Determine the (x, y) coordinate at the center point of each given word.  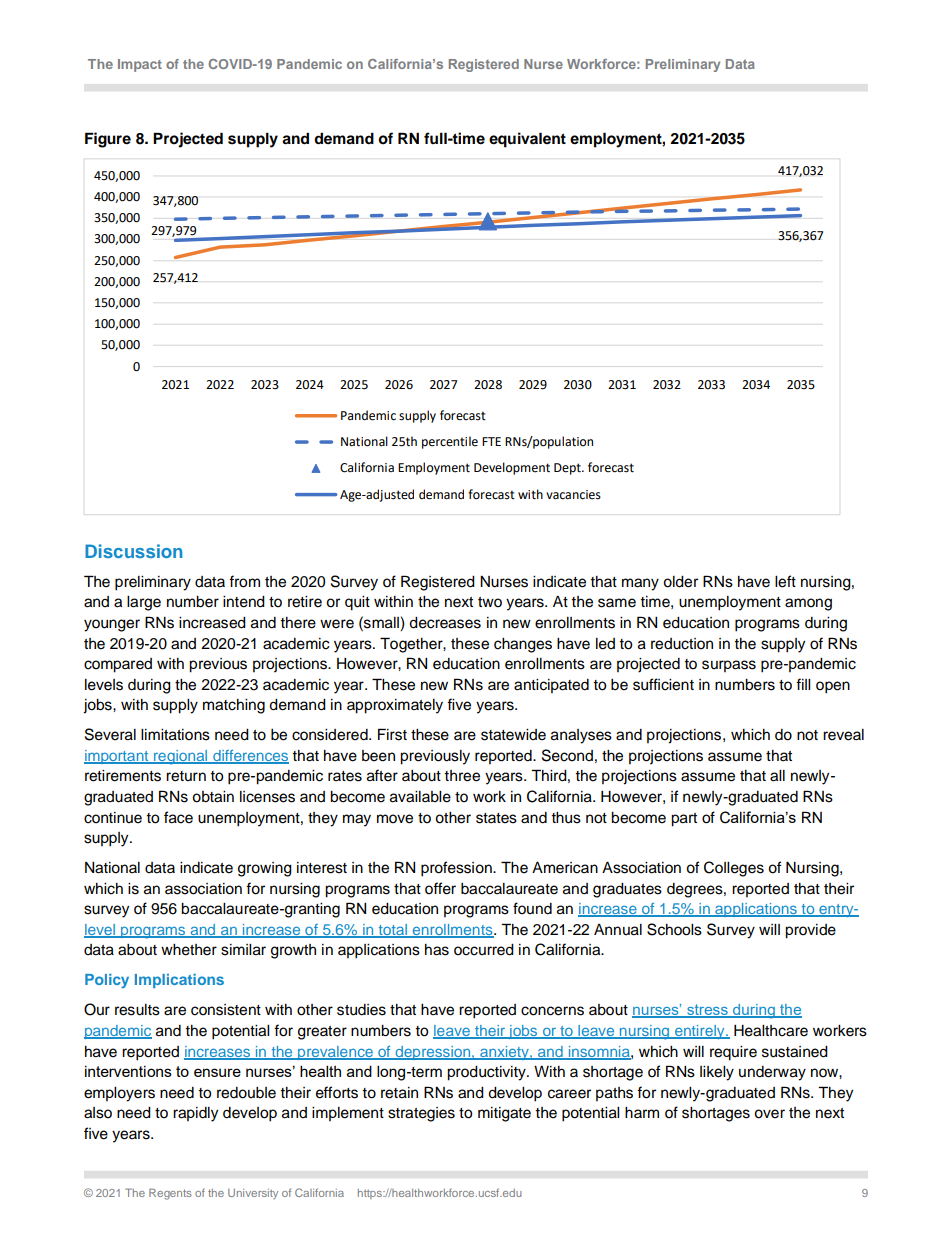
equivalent (527, 140)
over (769, 1114)
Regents (170, 1194)
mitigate (504, 1114)
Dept (568, 469)
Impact (140, 65)
